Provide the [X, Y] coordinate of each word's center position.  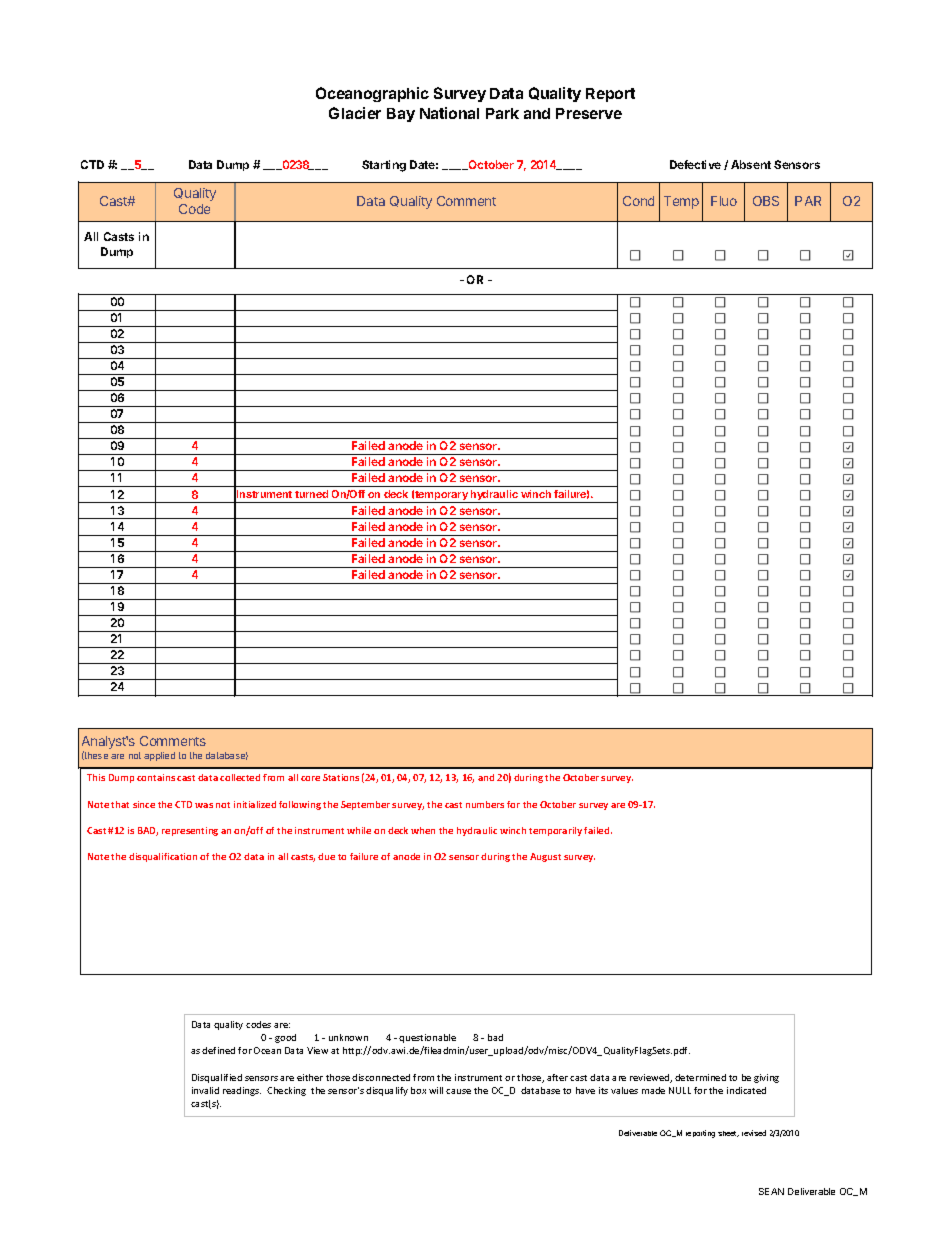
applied [159, 756]
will [436, 1090]
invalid [205, 1090]
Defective [695, 164]
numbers [485, 804]
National [449, 113]
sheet [728, 1134]
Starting [384, 166]
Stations [341, 777]
